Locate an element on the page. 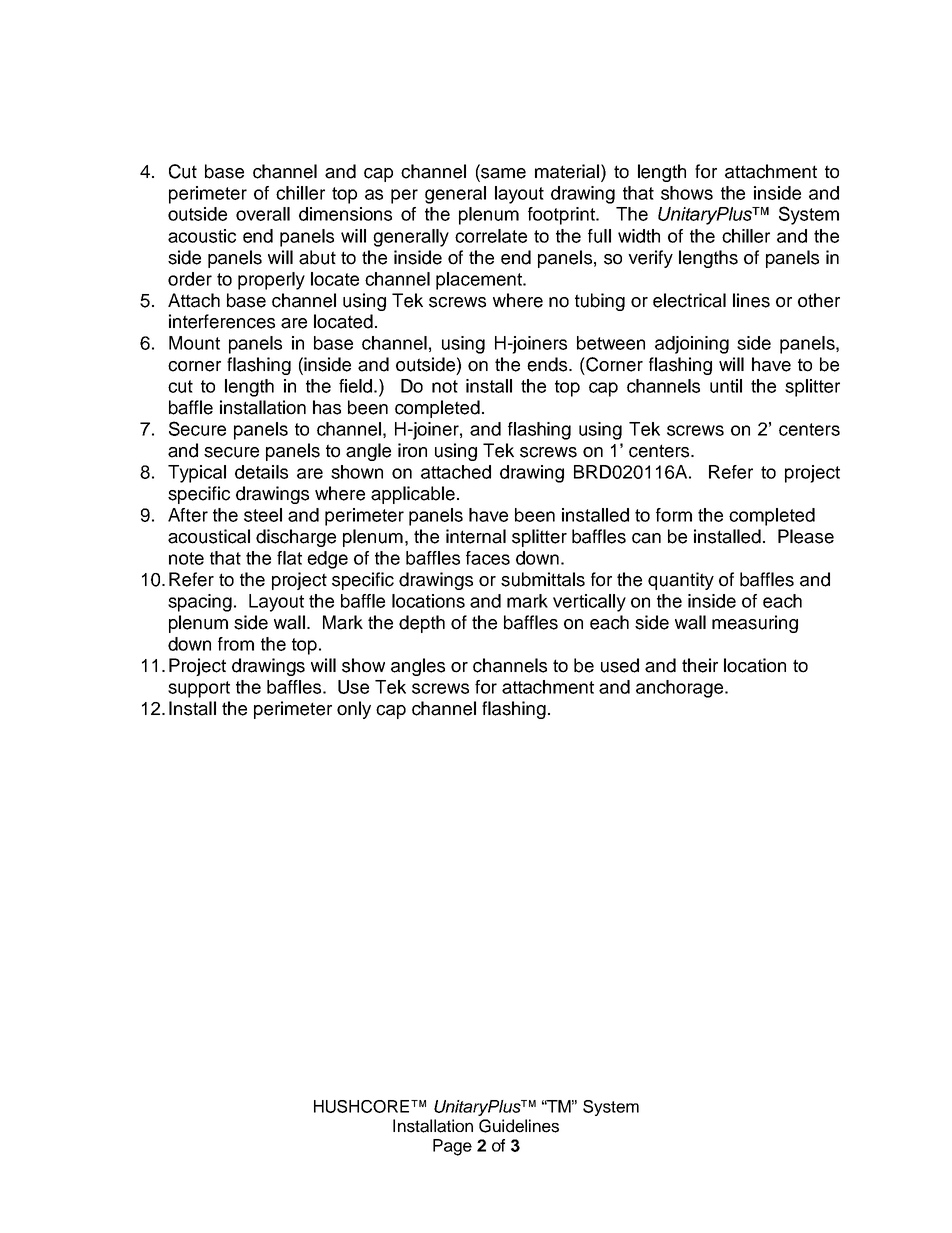 This page has width=952, height=1233. only is located at coordinates (354, 710).
